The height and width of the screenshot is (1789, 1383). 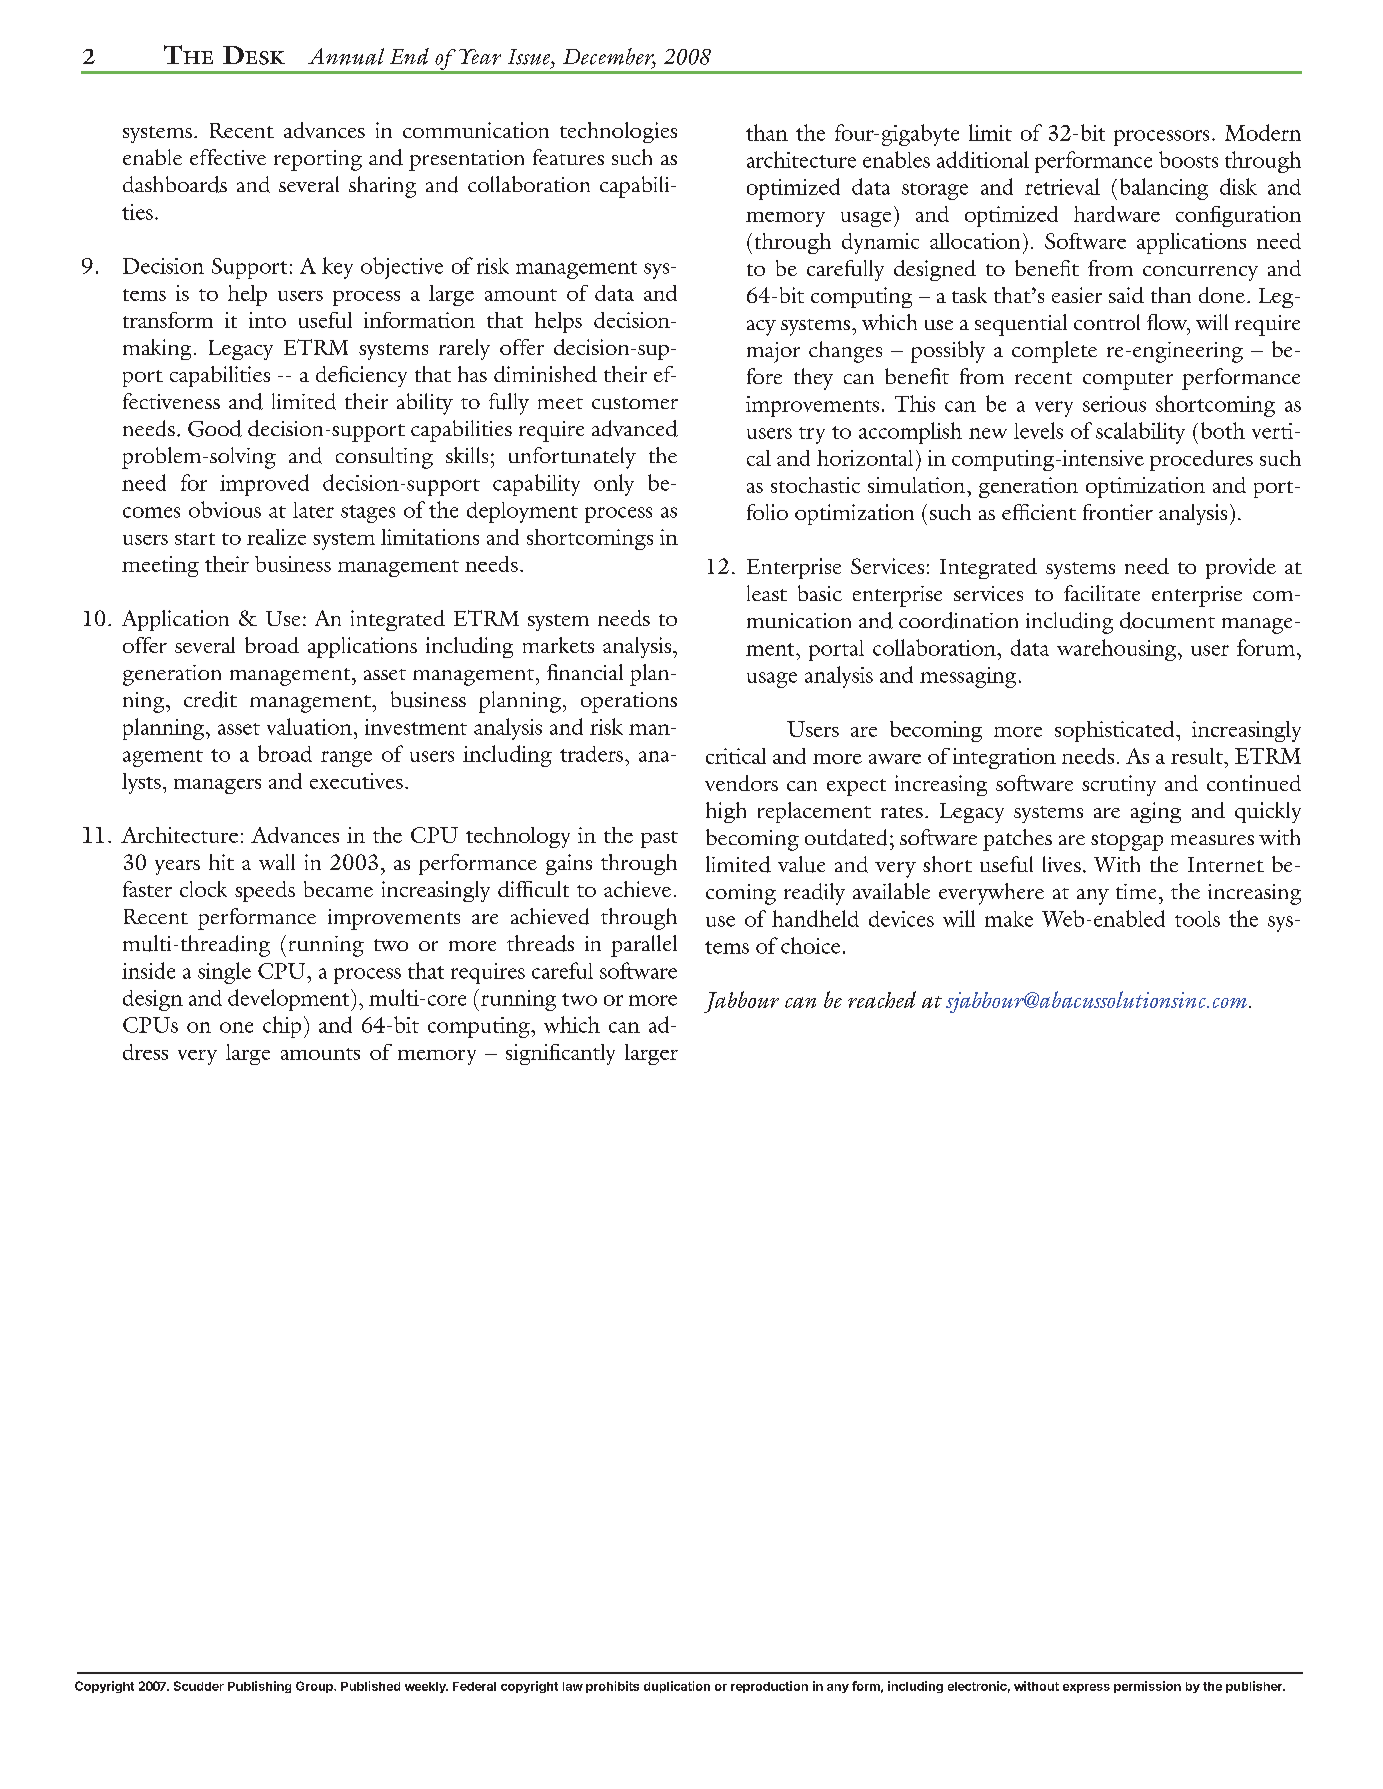 I want to click on Publishing, so click(x=259, y=1687).
